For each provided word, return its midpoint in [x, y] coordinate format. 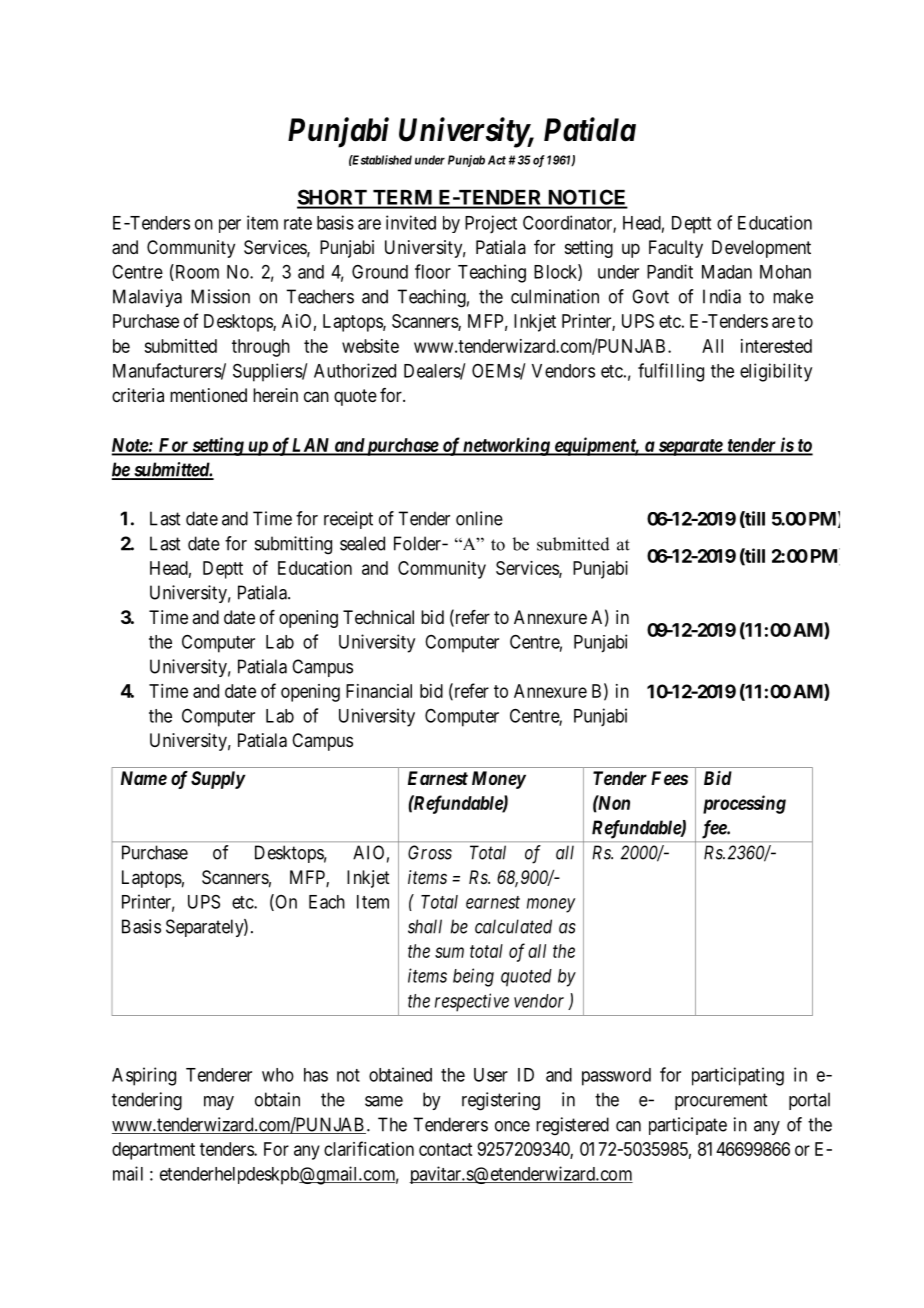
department [153, 1151]
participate [688, 1126]
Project [491, 224]
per [230, 226]
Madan [727, 272]
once [512, 1126]
